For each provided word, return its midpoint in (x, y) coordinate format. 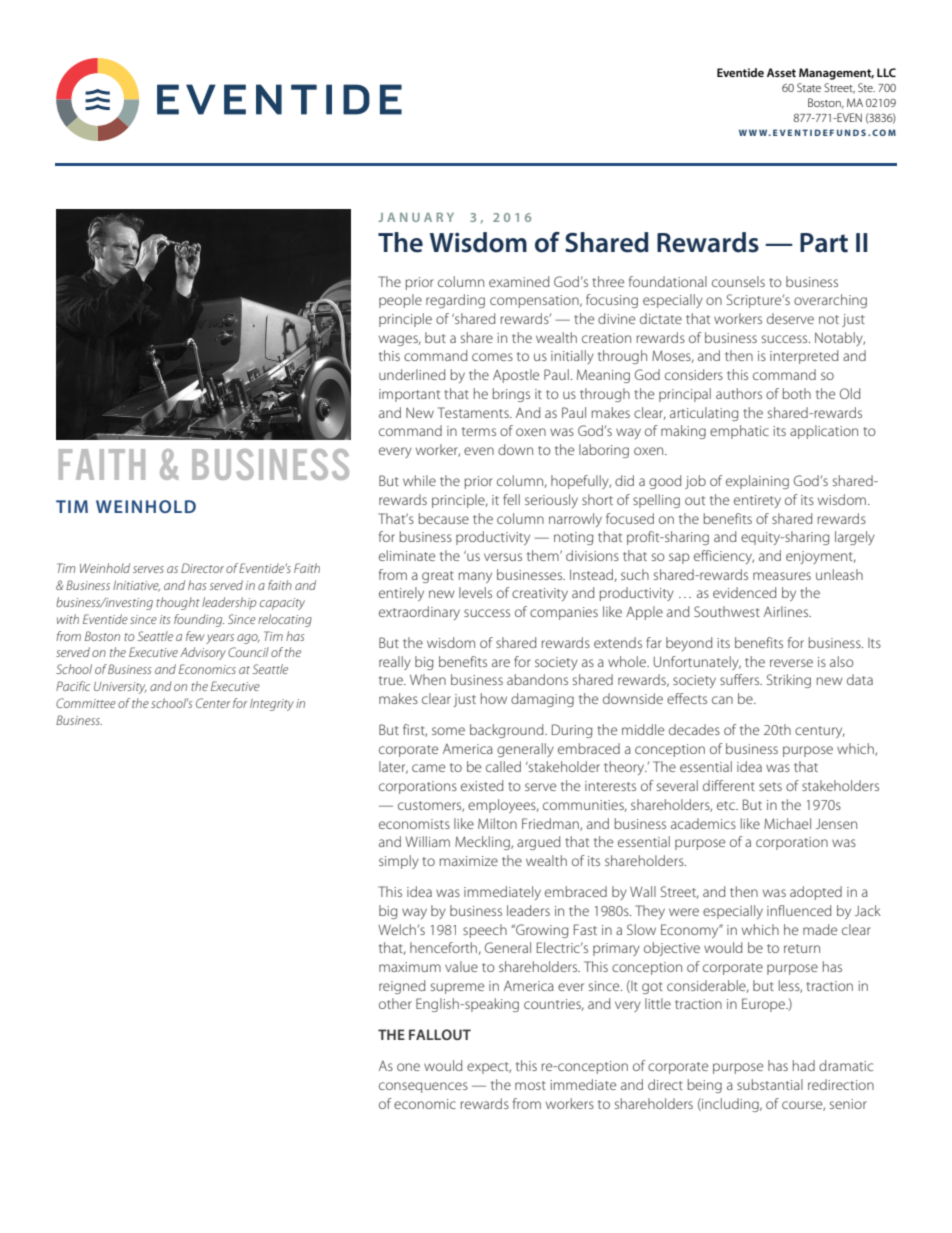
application (824, 432)
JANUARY (416, 217)
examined (519, 281)
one (408, 1067)
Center (213, 703)
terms (479, 431)
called (503, 766)
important (409, 395)
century (820, 732)
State (809, 87)
